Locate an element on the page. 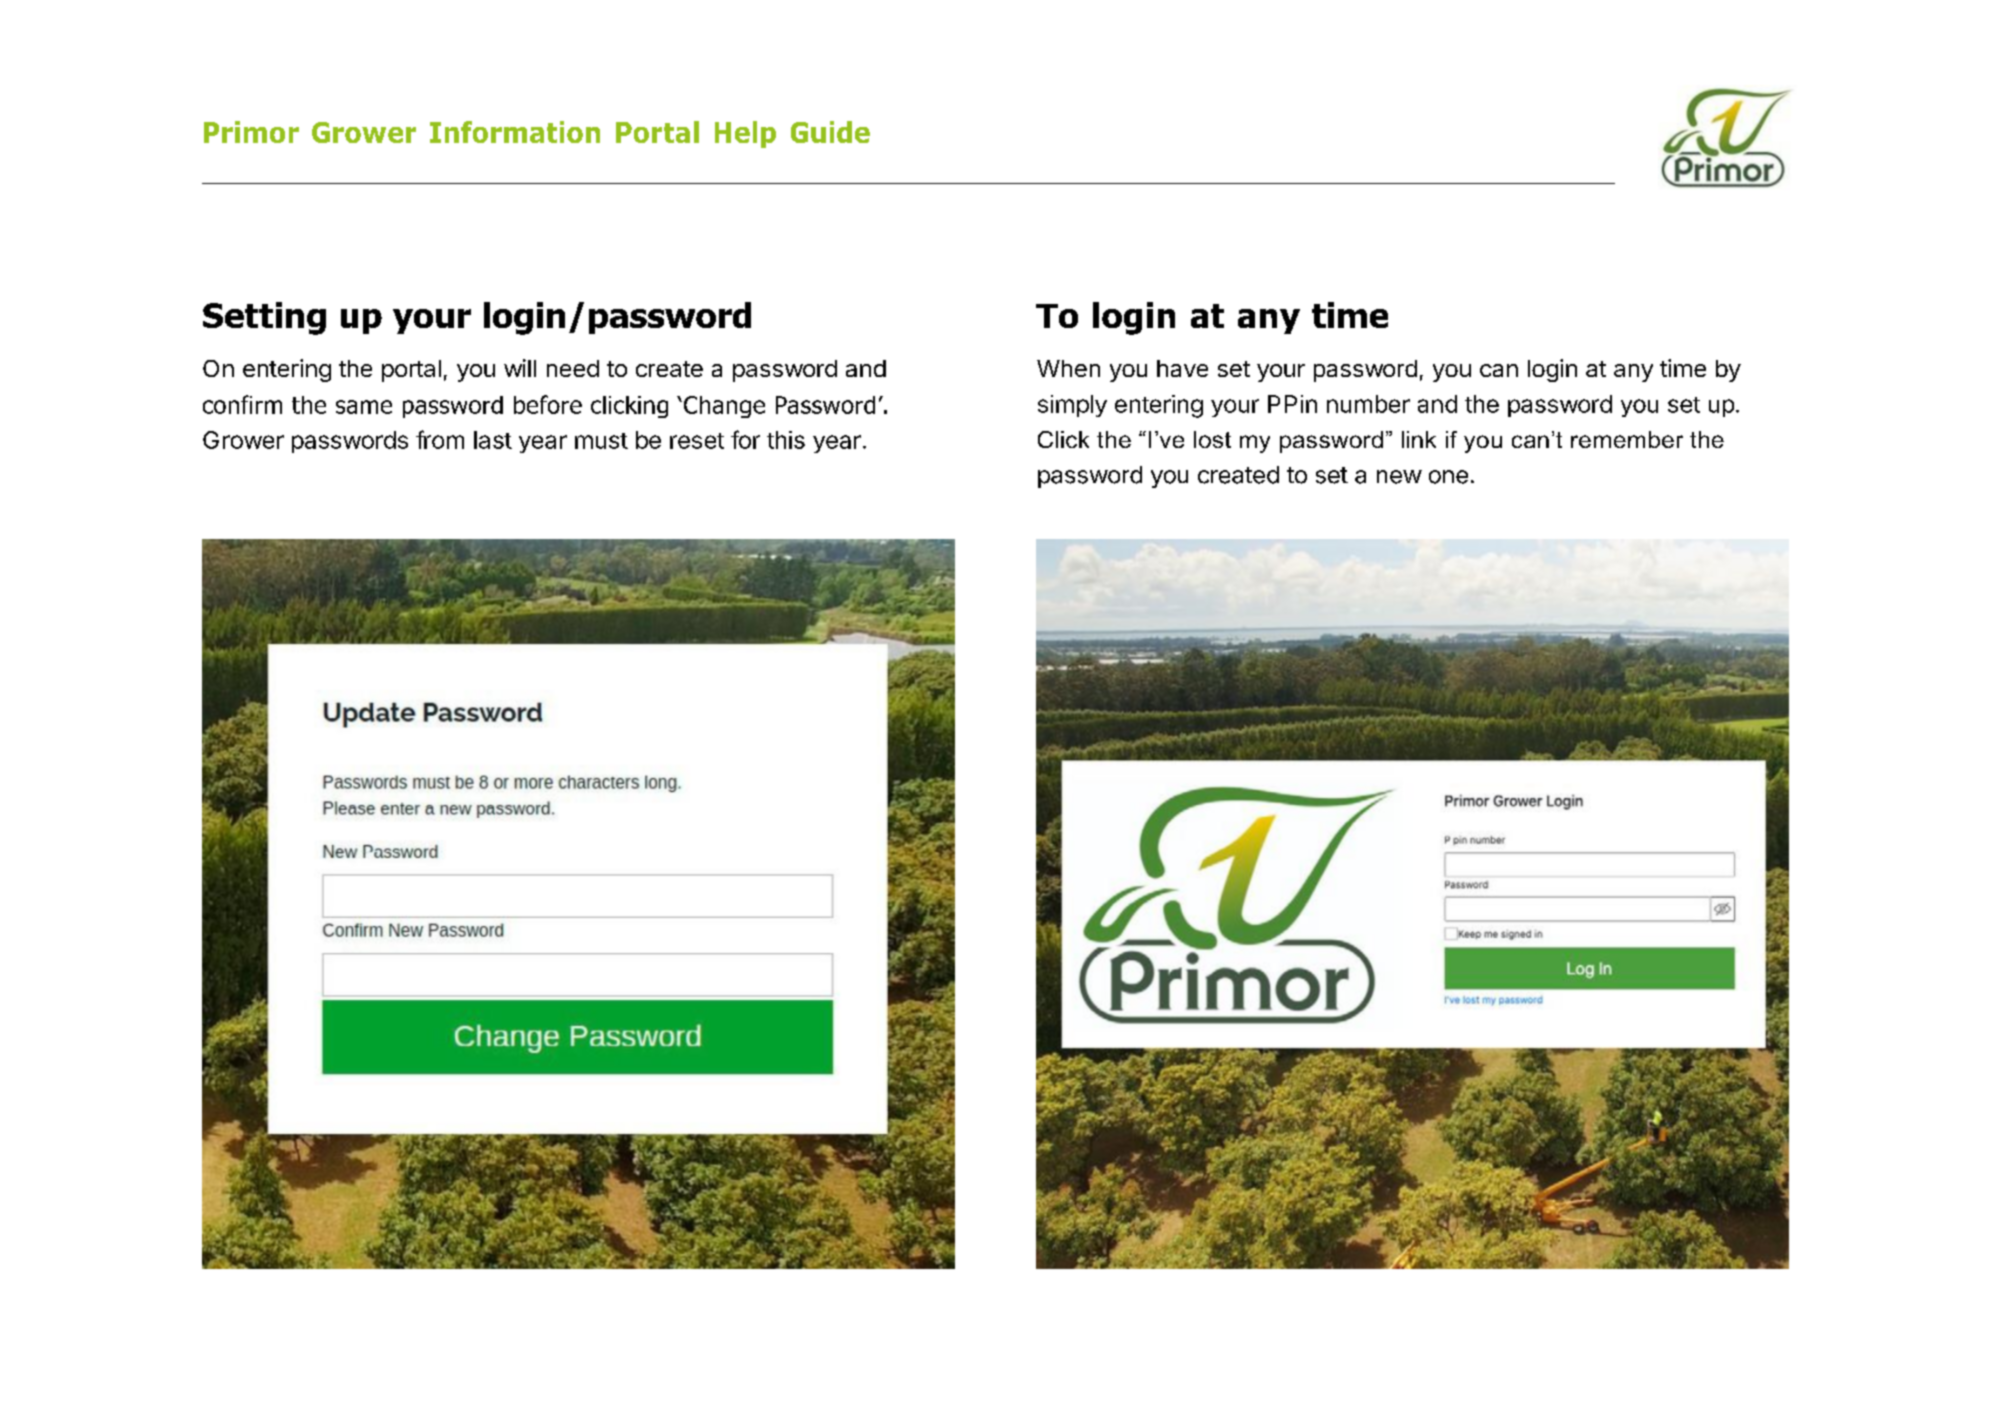 Image resolution: width=1999 pixels, height=1414 pixels. have is located at coordinates (1182, 368).
